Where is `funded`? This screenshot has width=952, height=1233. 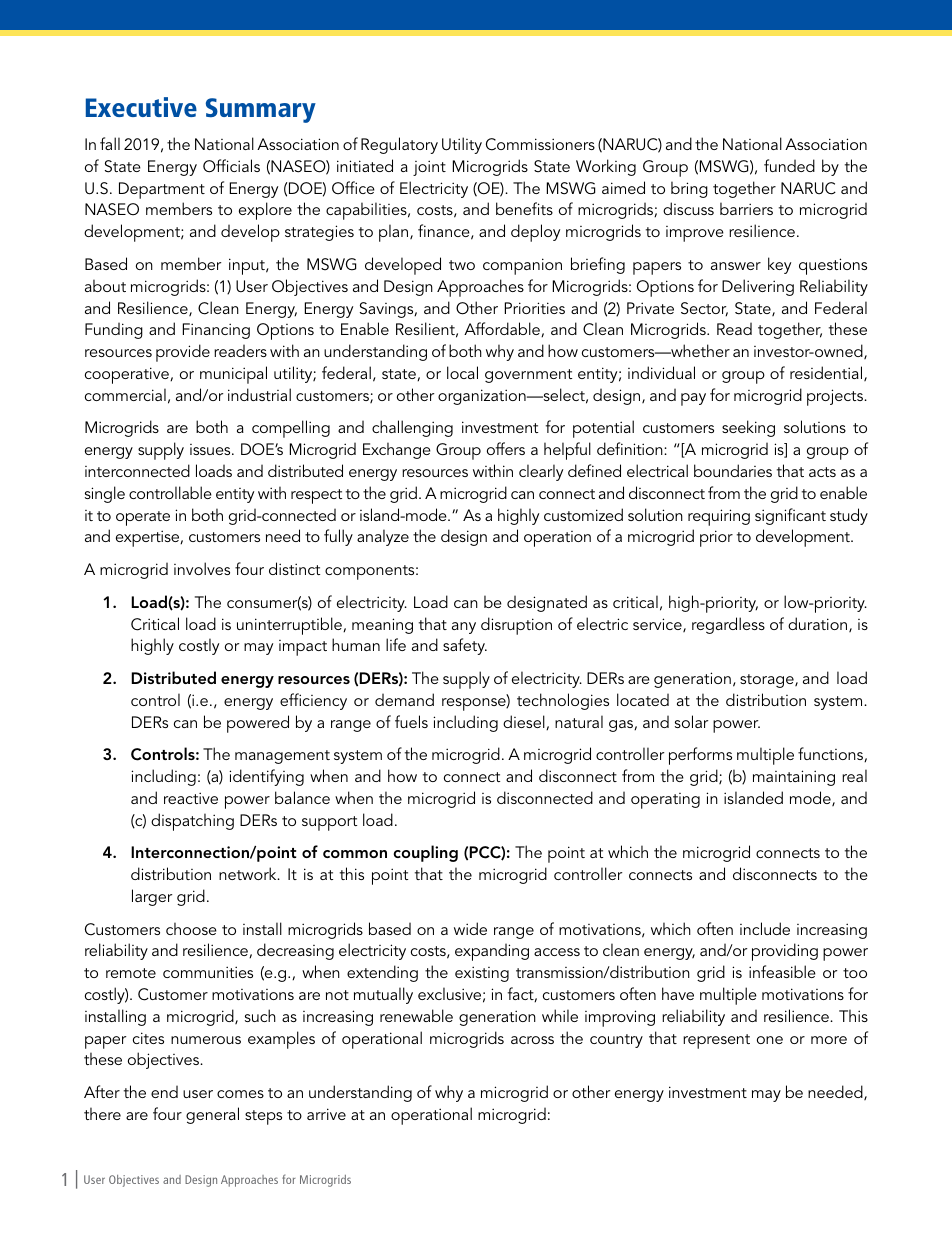 funded is located at coordinates (789, 165).
